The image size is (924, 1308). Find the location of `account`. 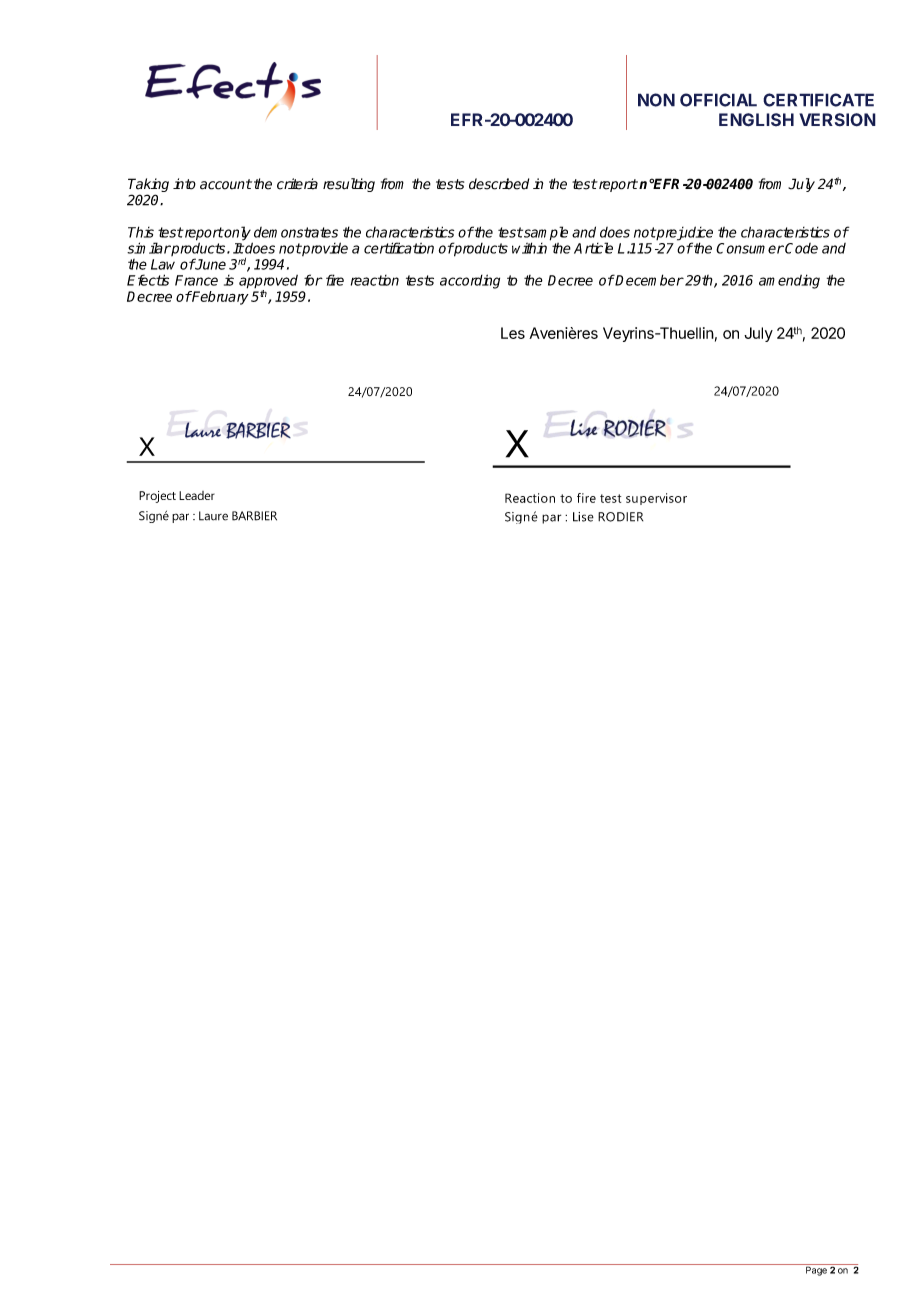

account is located at coordinates (226, 184).
